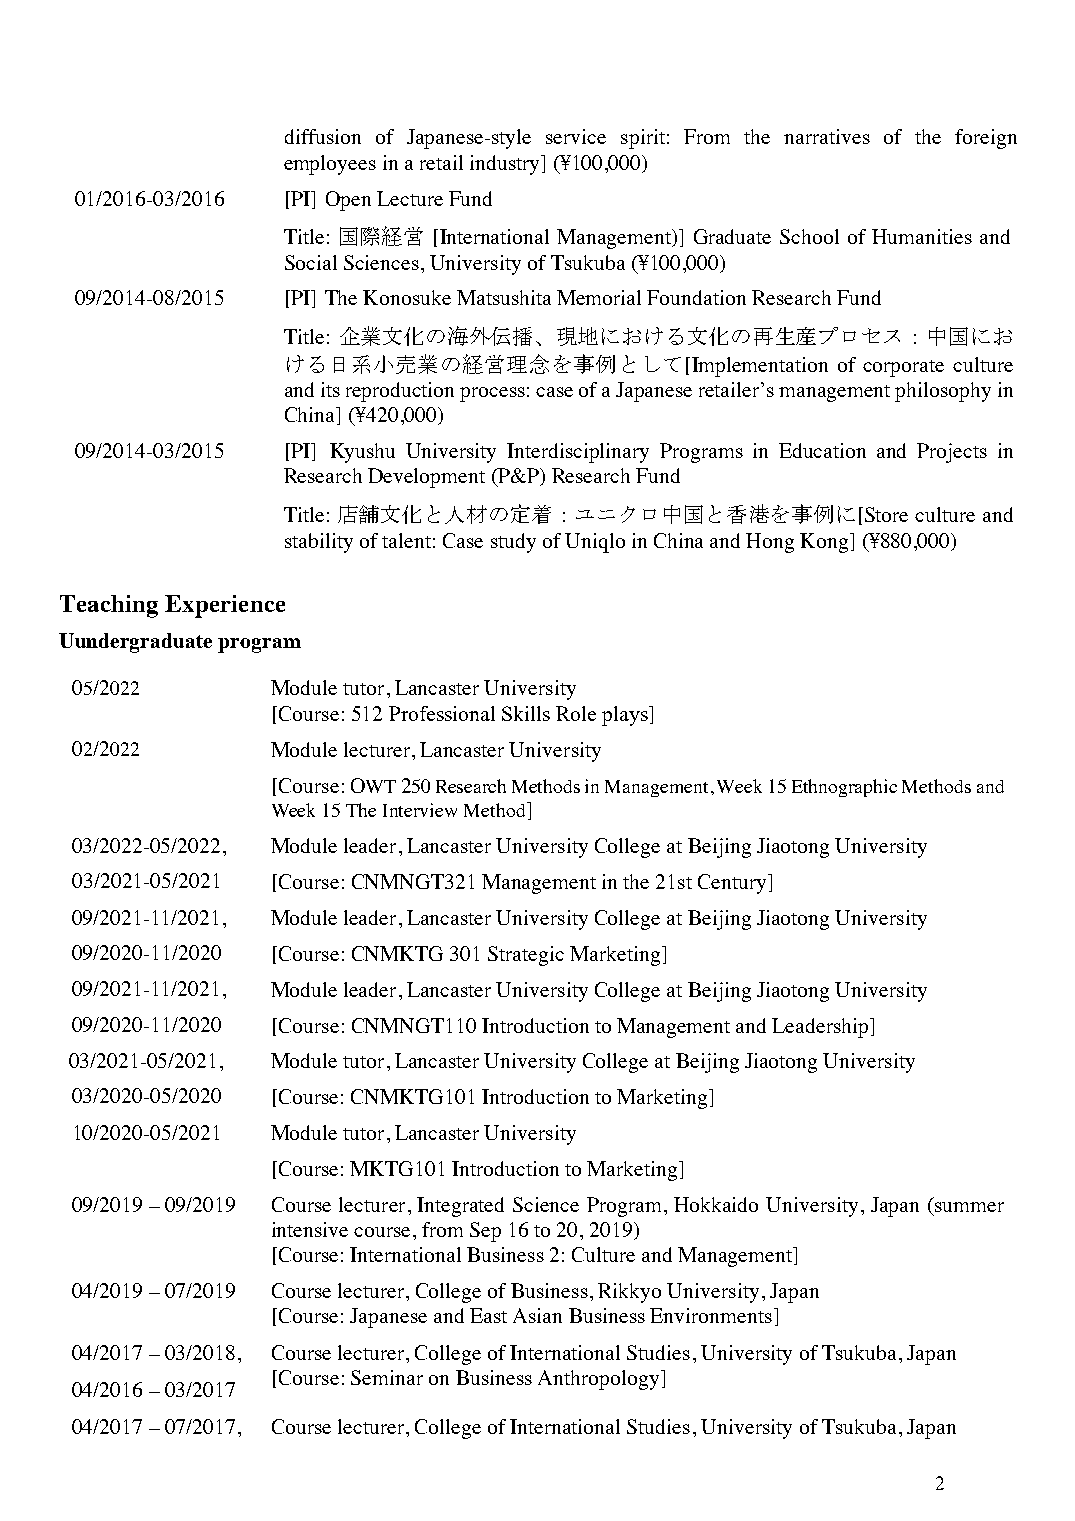 This screenshot has height=1521, width=1075. Describe the element at coordinates (526, 713) in the screenshot. I see `Skills` at that location.
